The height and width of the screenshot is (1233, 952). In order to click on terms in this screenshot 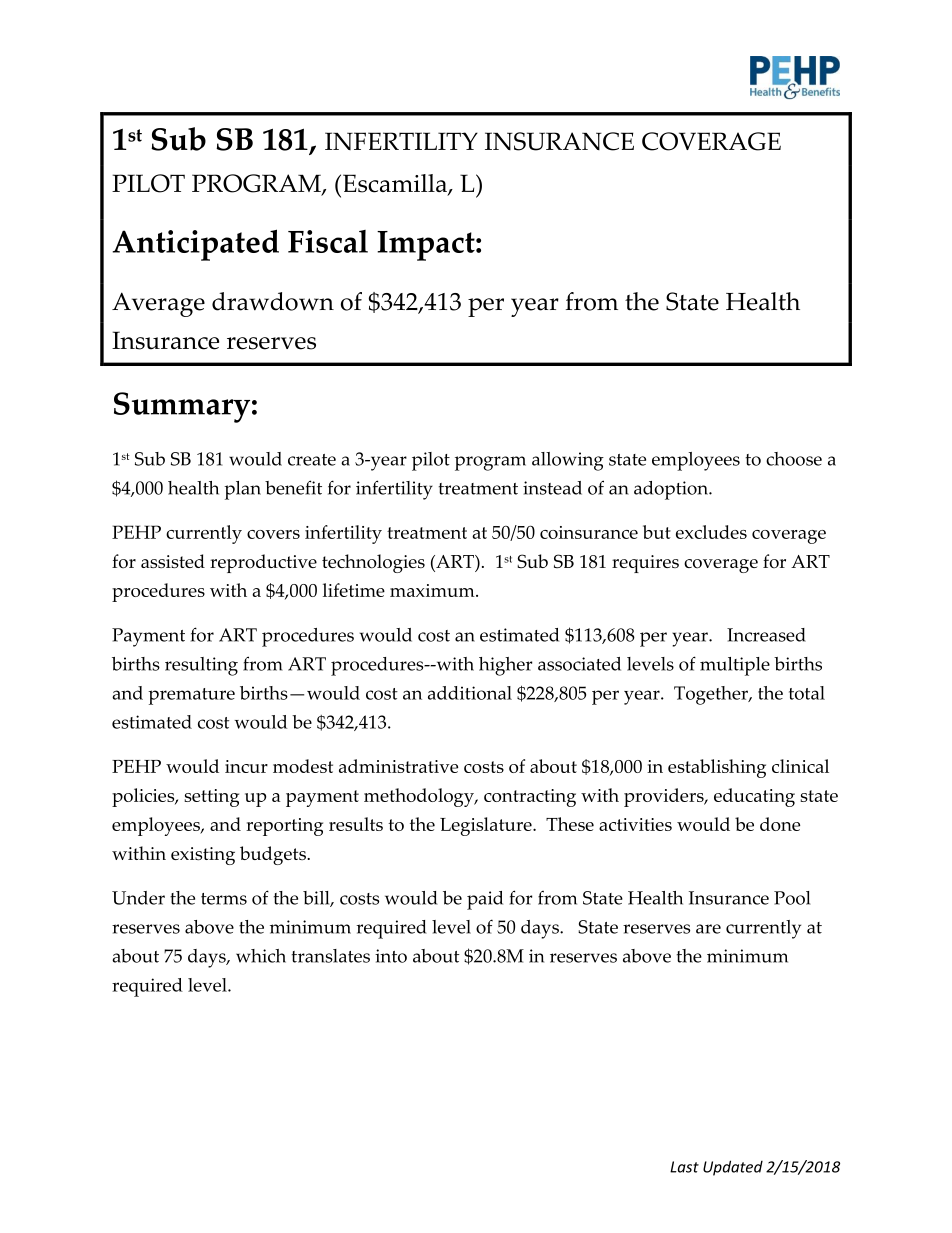, I will do `click(224, 899)`.
